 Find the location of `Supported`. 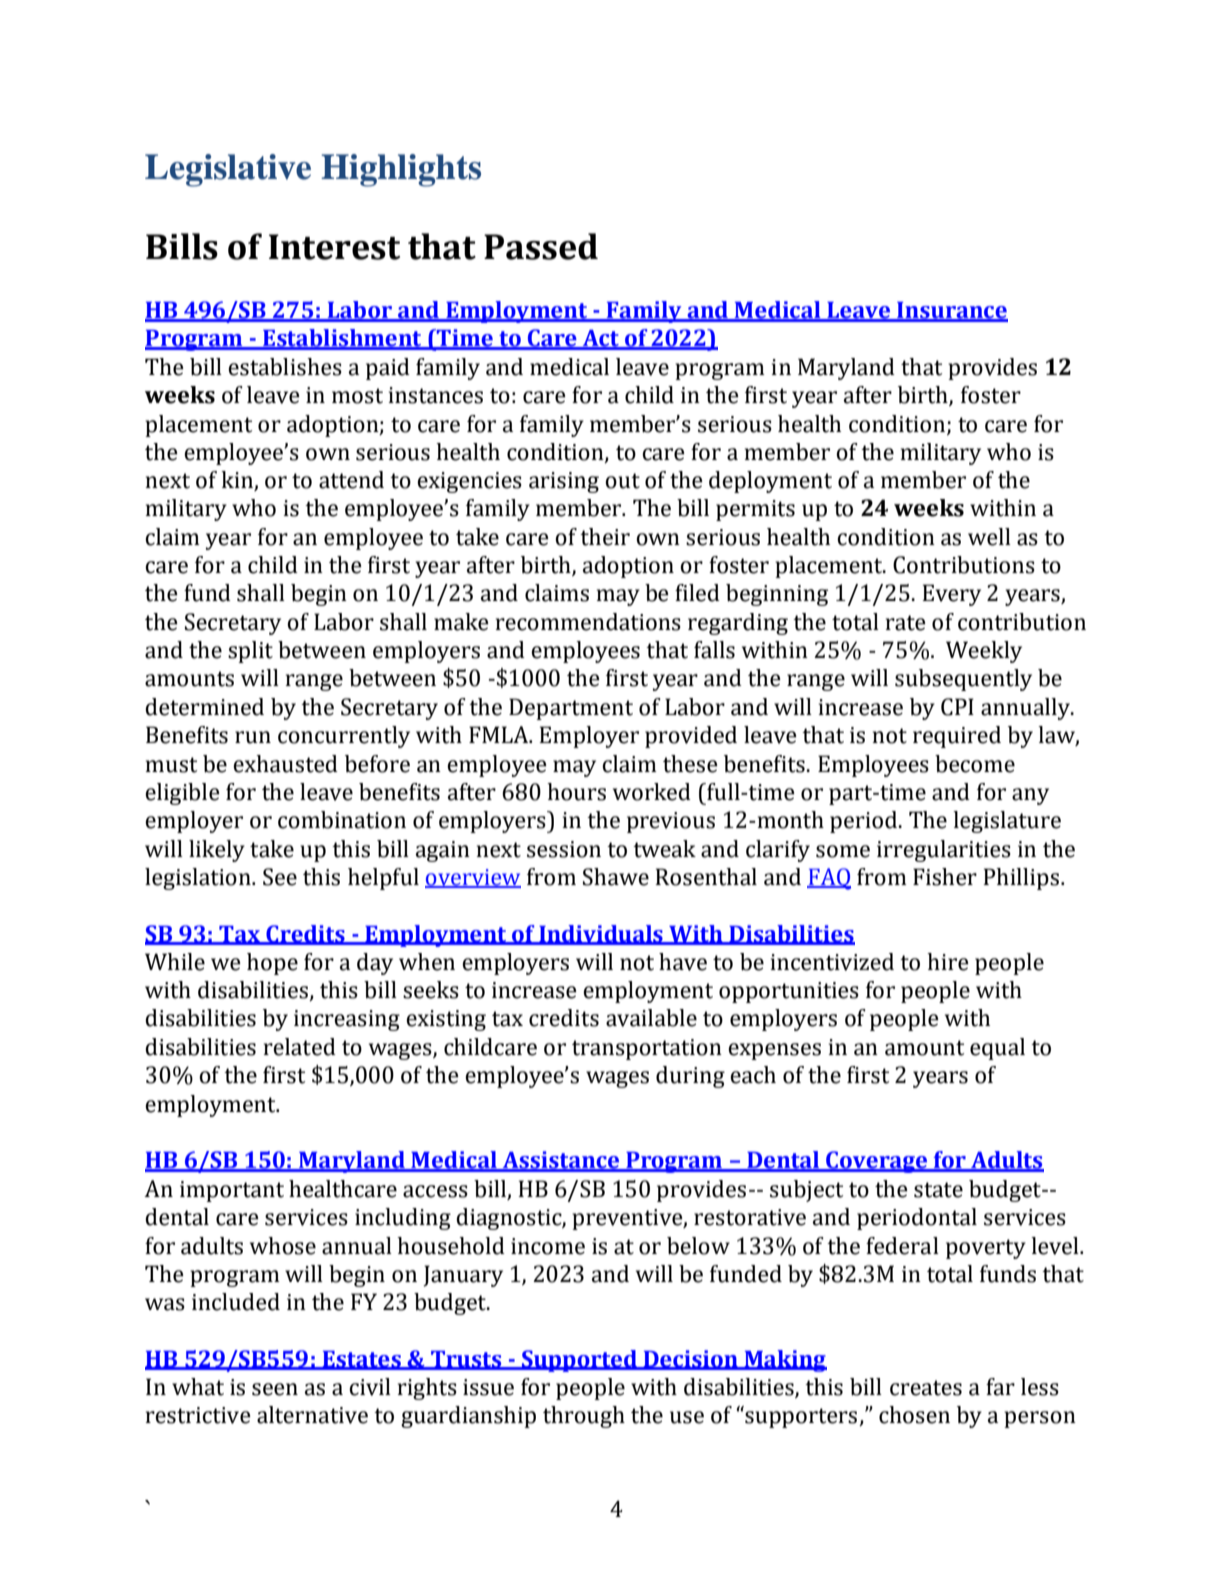

Supported is located at coordinates (579, 1361).
